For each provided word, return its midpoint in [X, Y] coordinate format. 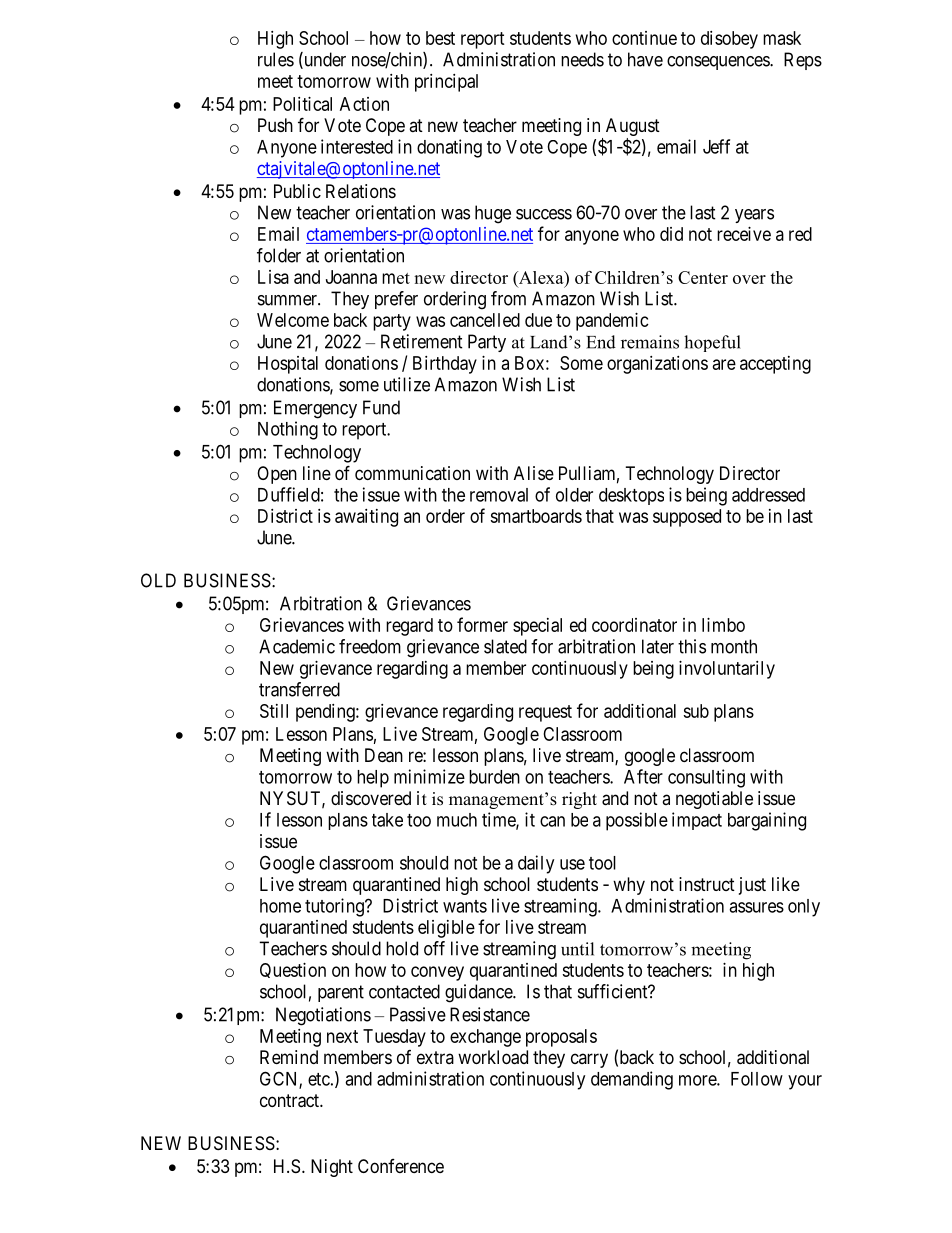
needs [582, 59]
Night [332, 1168]
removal [499, 495]
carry [589, 1060]
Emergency [315, 409]
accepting [775, 365]
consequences [719, 63]
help [373, 779]
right [579, 800]
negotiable [714, 800]
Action [364, 104]
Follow [757, 1079]
